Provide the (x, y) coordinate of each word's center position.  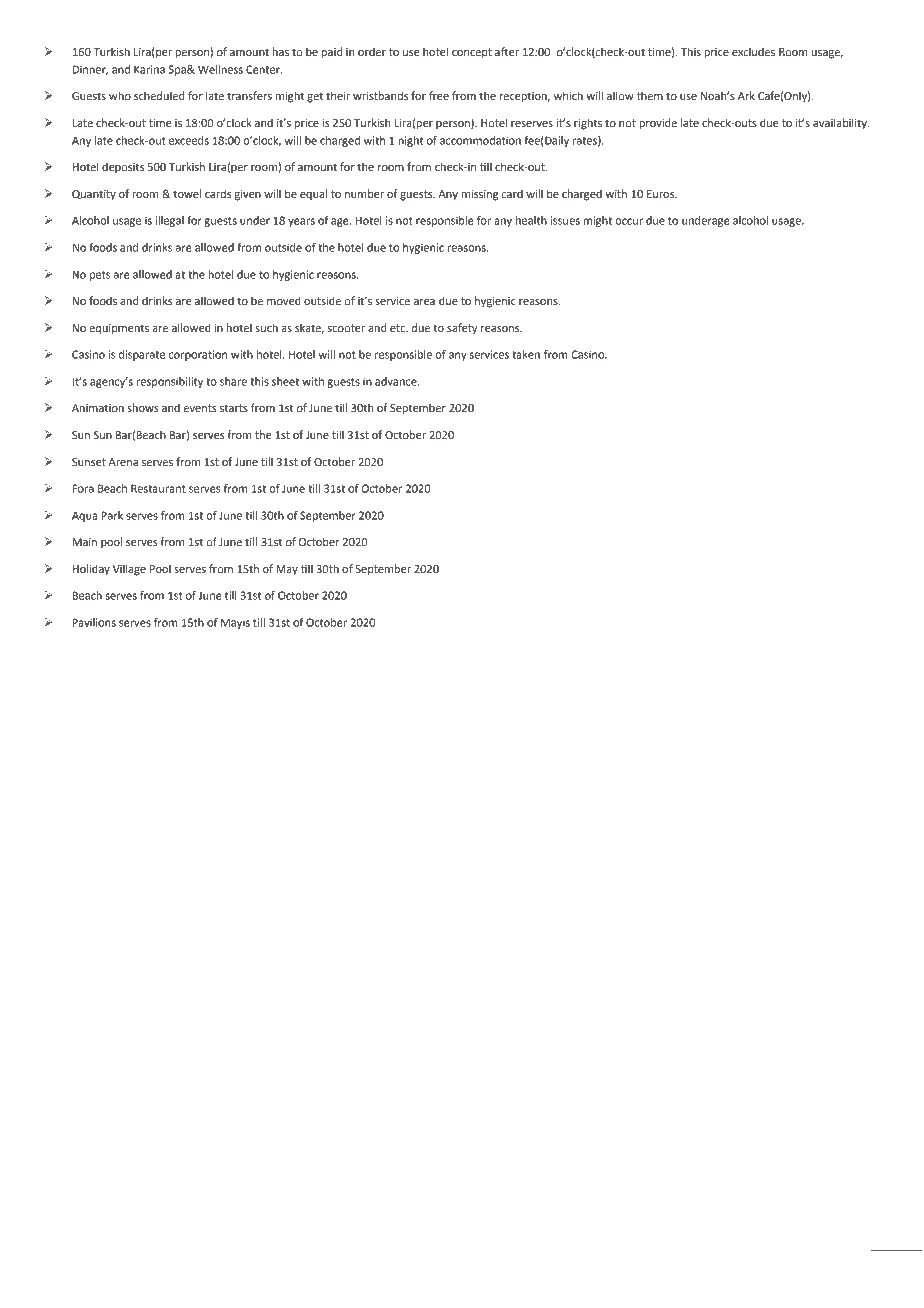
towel (187, 193)
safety (462, 329)
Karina (149, 69)
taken (526, 354)
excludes (753, 52)
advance (397, 381)
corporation (198, 355)
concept (472, 53)
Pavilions (94, 622)
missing (479, 195)
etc (399, 328)
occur (629, 221)
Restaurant (158, 488)
